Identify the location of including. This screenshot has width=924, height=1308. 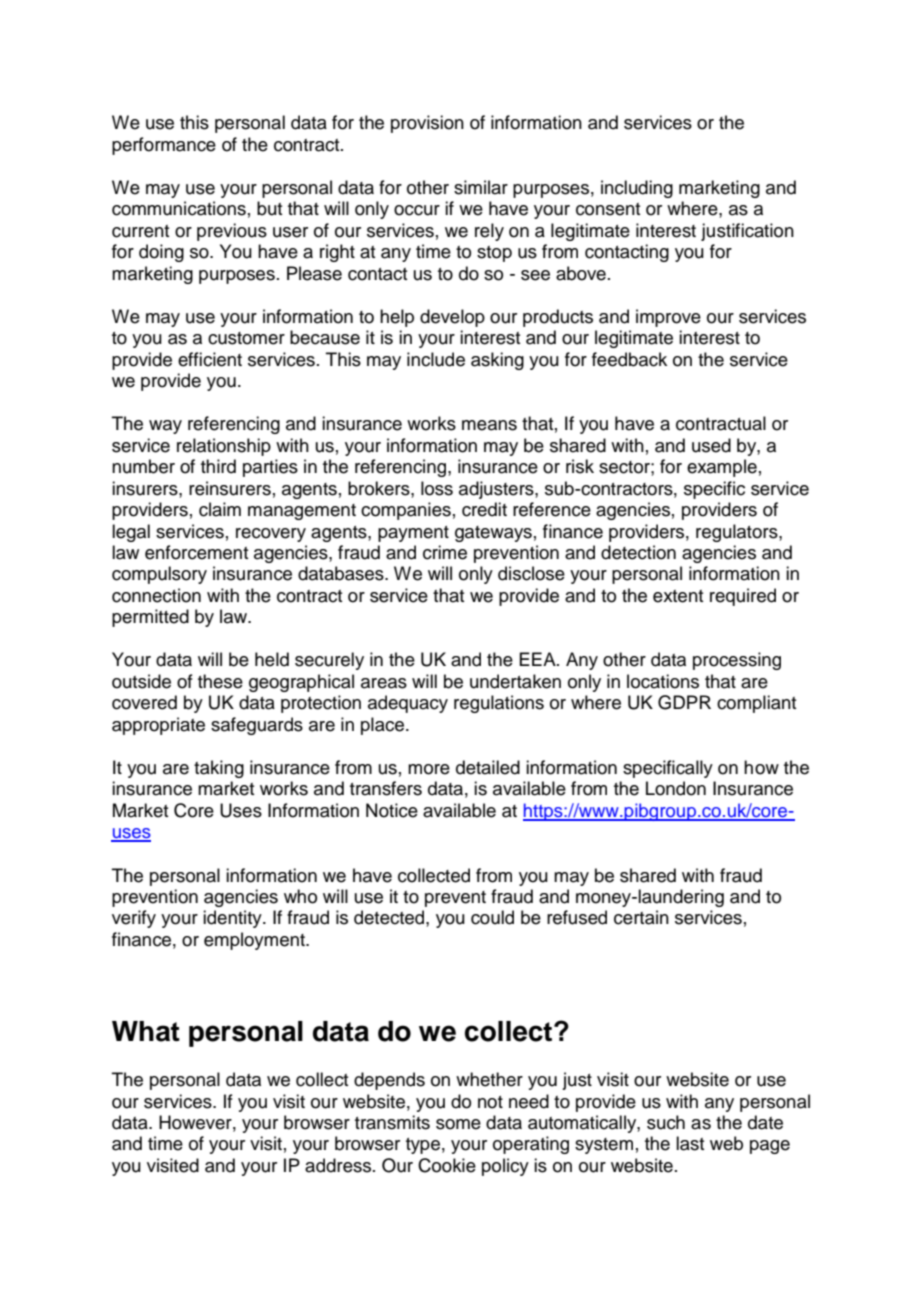
(637, 189).
